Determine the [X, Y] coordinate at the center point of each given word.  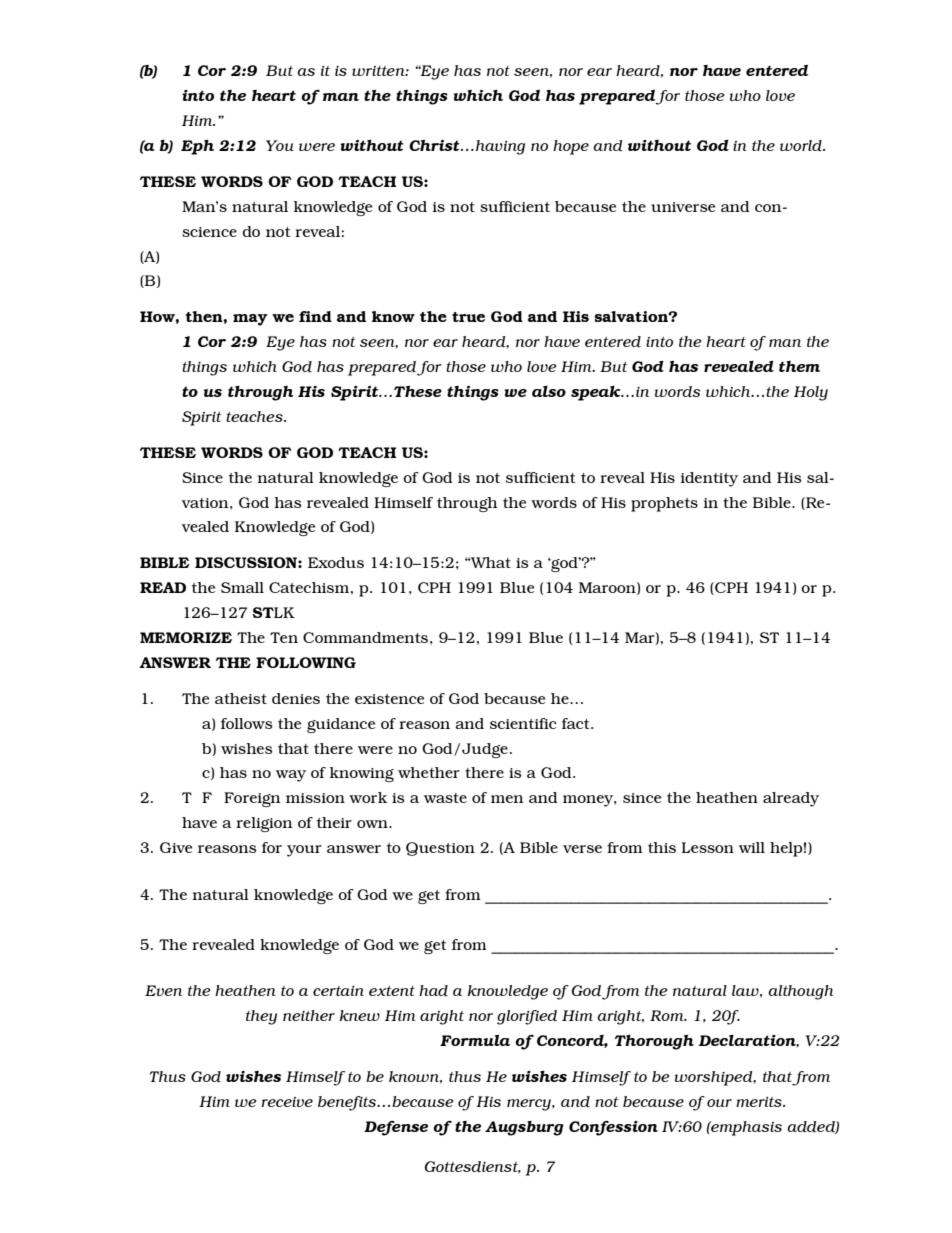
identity [709, 479]
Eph [197, 147]
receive [287, 1102]
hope [571, 147]
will [752, 847]
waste [445, 798]
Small [242, 587]
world [802, 145]
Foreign [252, 799]
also [549, 391]
